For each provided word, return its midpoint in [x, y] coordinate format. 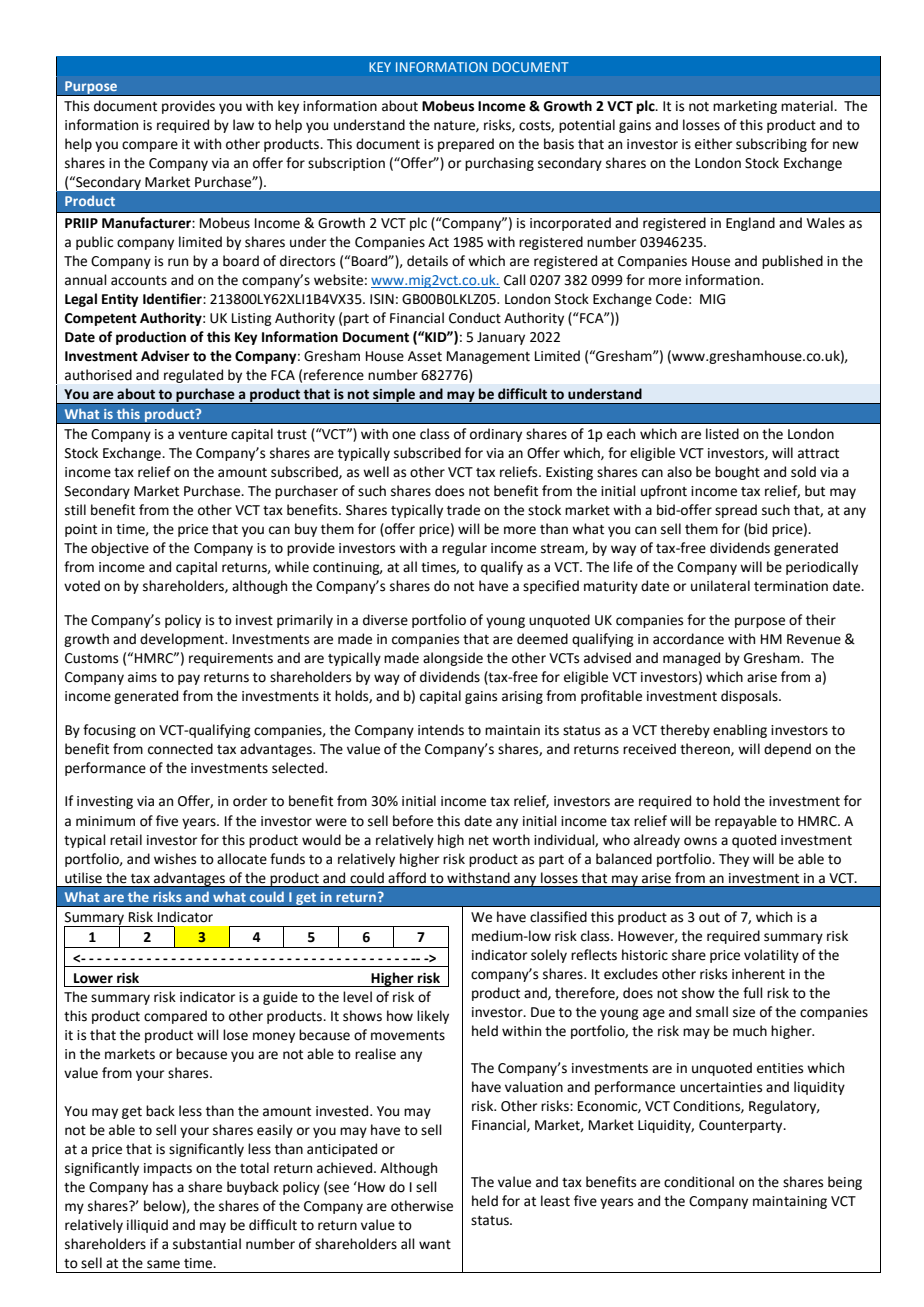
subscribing [771, 145]
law [243, 125]
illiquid [147, 1226]
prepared [466, 145]
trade [463, 510]
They [734, 860]
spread [736, 511]
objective [120, 549]
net [479, 841]
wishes [175, 859]
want [435, 1245]
